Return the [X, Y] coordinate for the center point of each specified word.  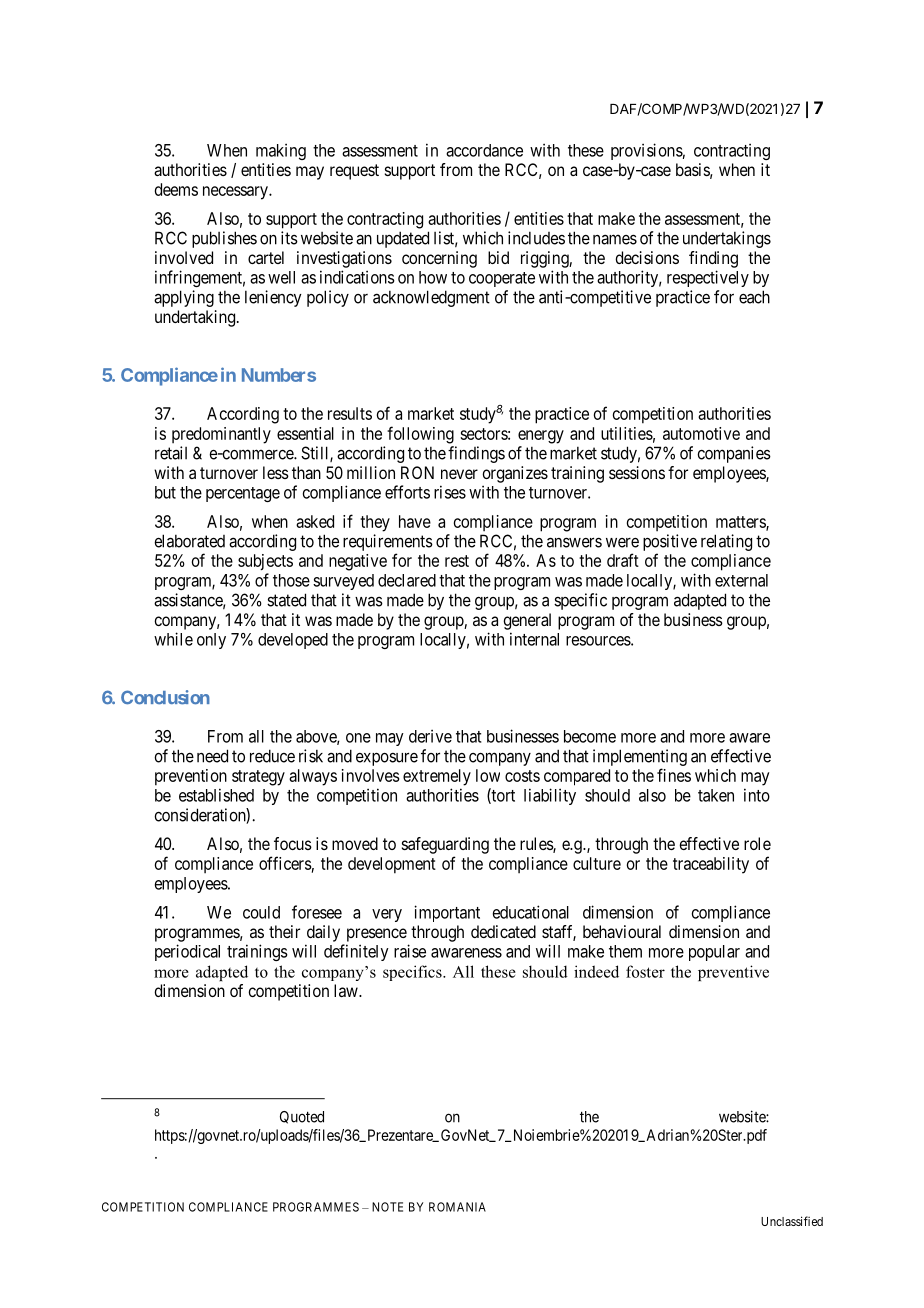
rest [457, 561]
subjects [265, 562]
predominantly [221, 435]
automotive [701, 433]
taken [716, 795]
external [741, 580]
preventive [733, 973]
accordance [484, 150]
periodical [187, 952]
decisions [647, 257]
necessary [236, 193]
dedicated [503, 931]
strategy [258, 778]
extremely [437, 777]
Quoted [302, 1117]
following [420, 435]
